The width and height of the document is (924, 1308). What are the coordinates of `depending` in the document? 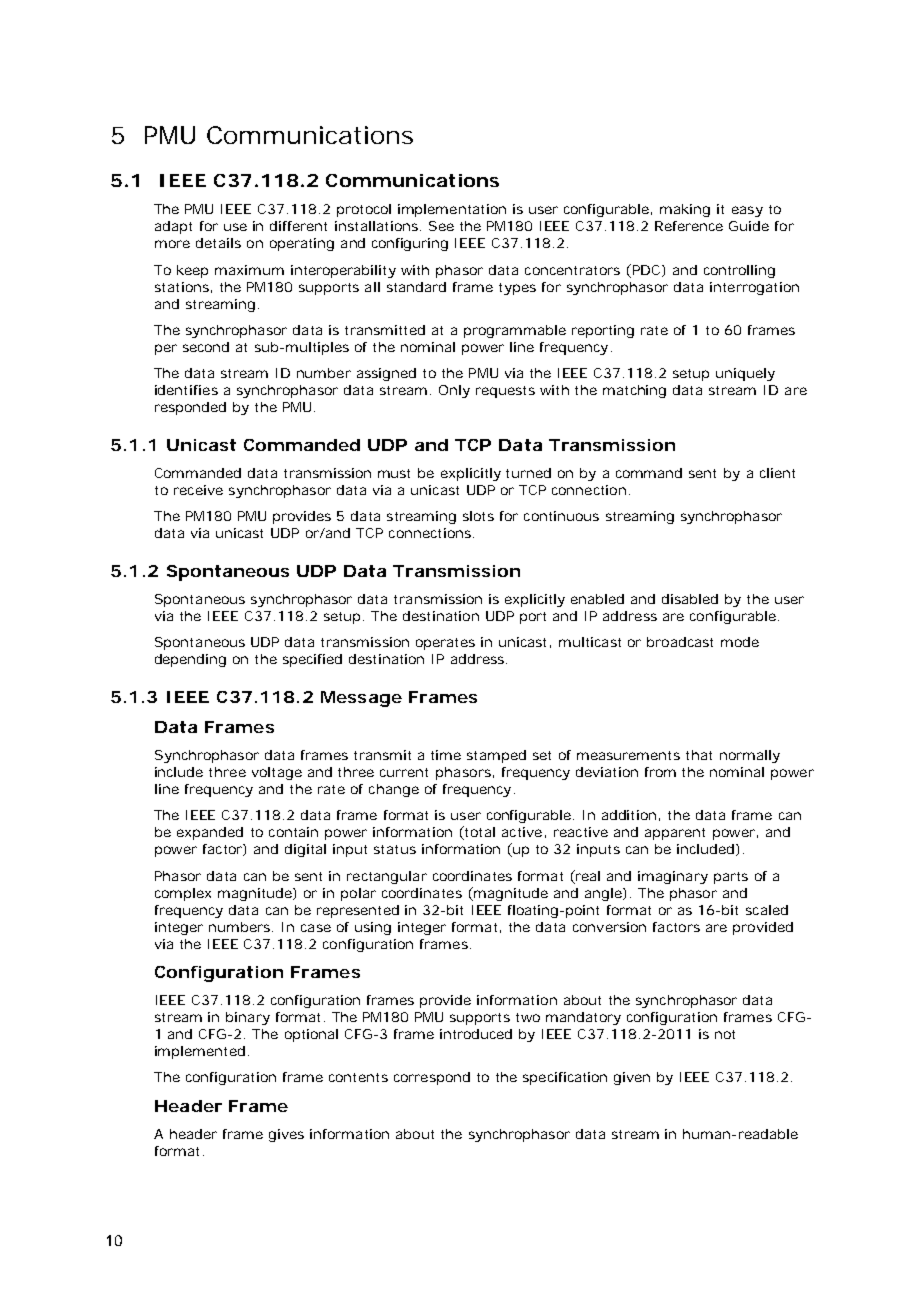 It's located at (190, 660).
